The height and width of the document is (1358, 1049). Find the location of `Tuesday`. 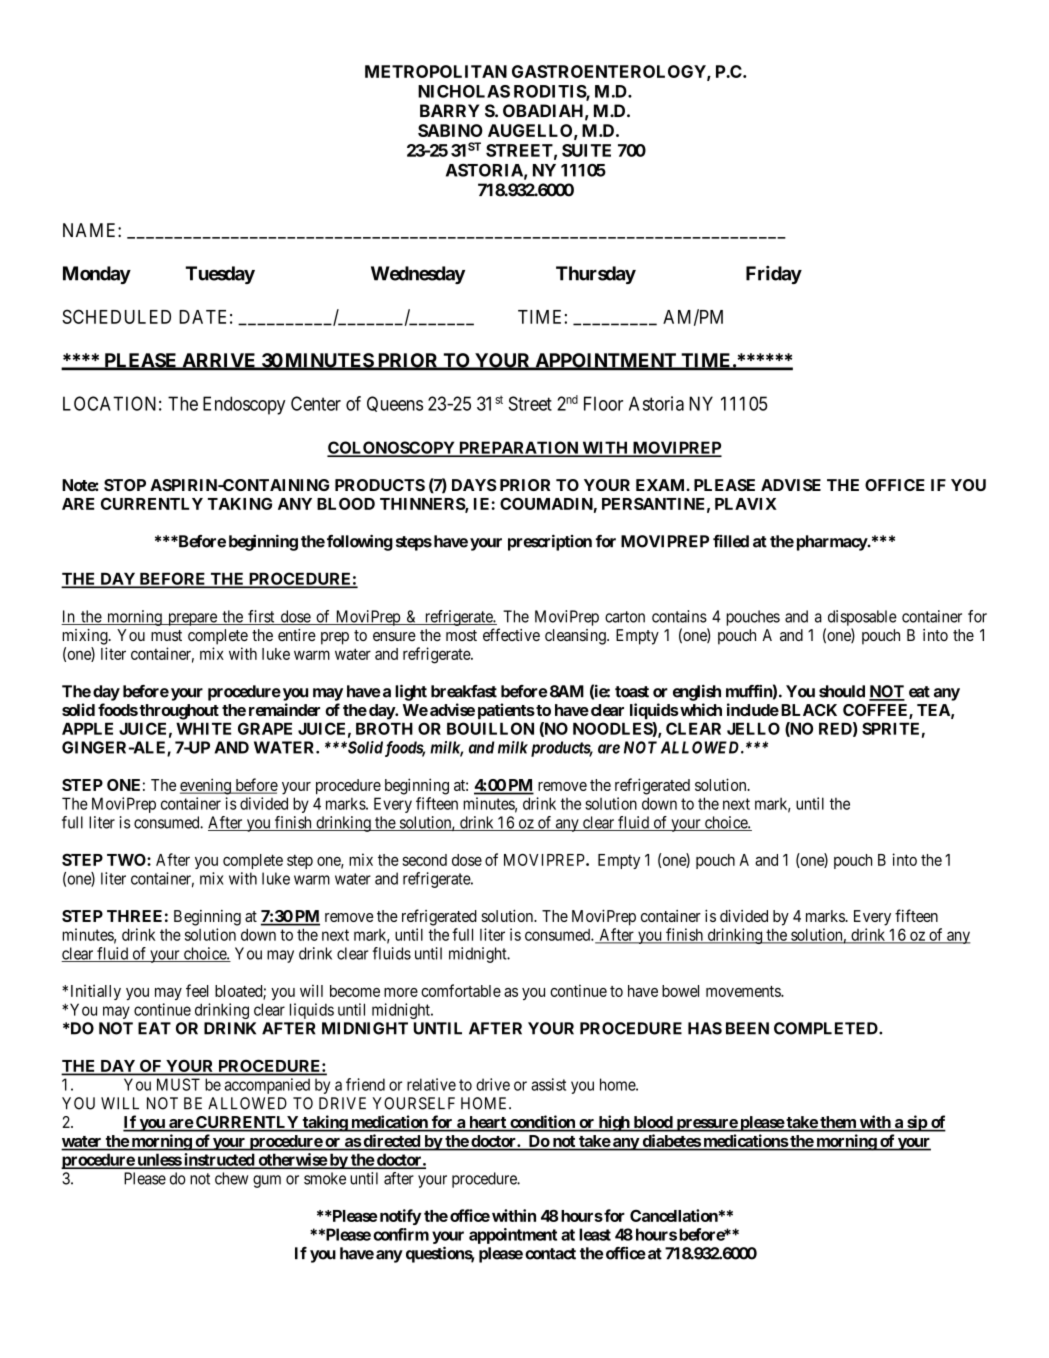

Tuesday is located at coordinates (220, 275).
